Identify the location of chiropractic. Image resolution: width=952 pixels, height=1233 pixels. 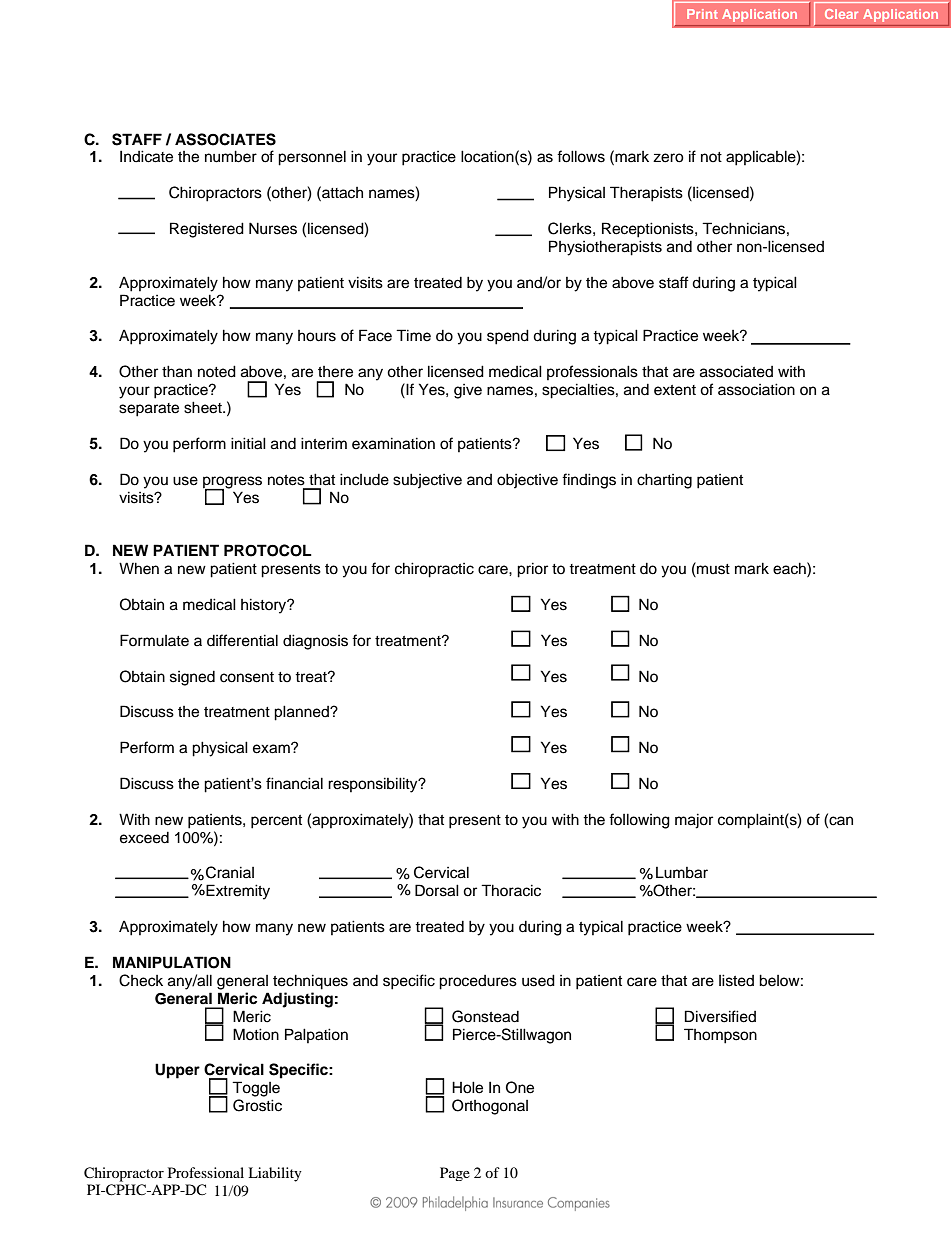
(434, 570).
